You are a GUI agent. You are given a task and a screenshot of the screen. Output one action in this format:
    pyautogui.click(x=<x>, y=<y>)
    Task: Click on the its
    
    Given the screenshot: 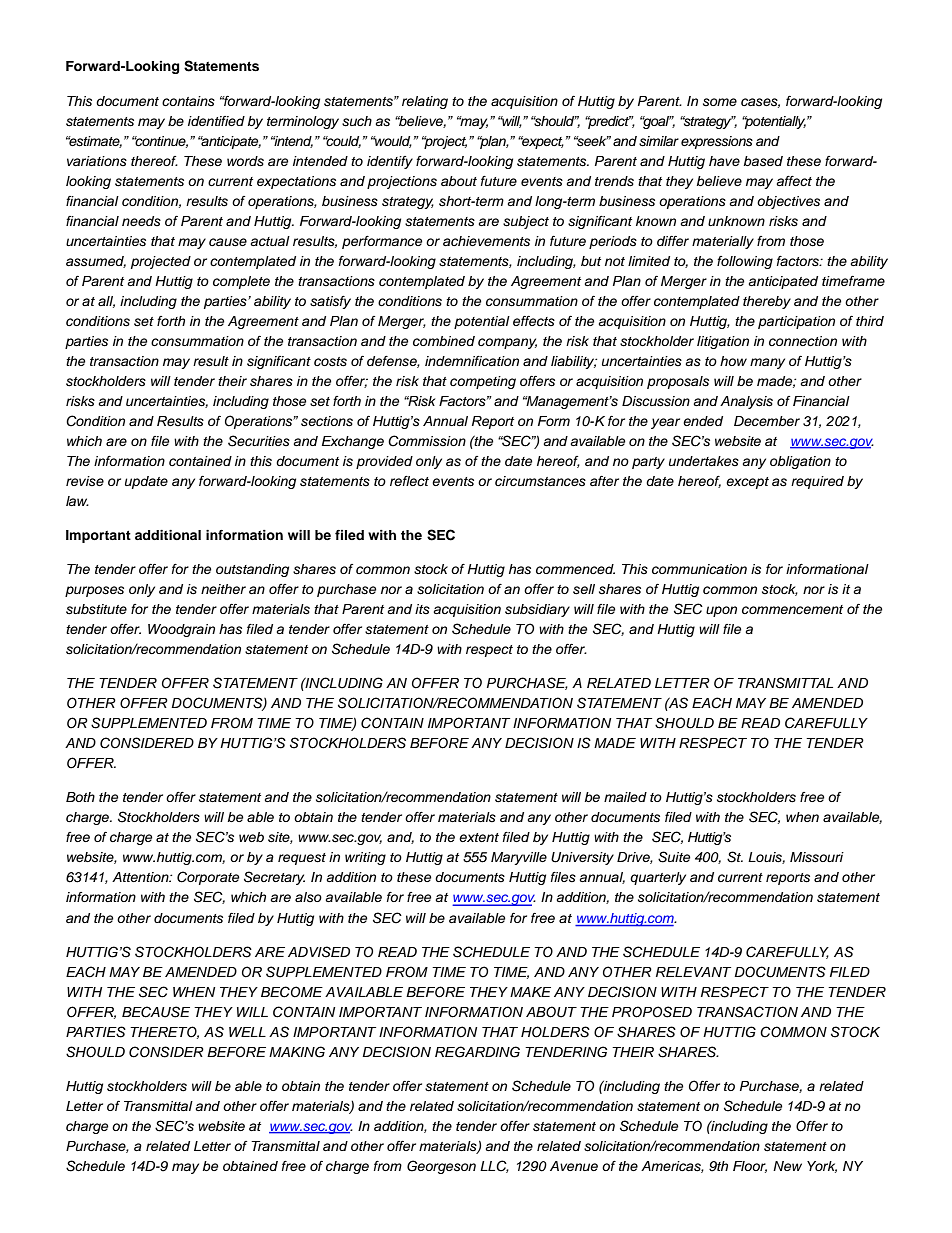 What is the action you would take?
    pyautogui.click(x=422, y=609)
